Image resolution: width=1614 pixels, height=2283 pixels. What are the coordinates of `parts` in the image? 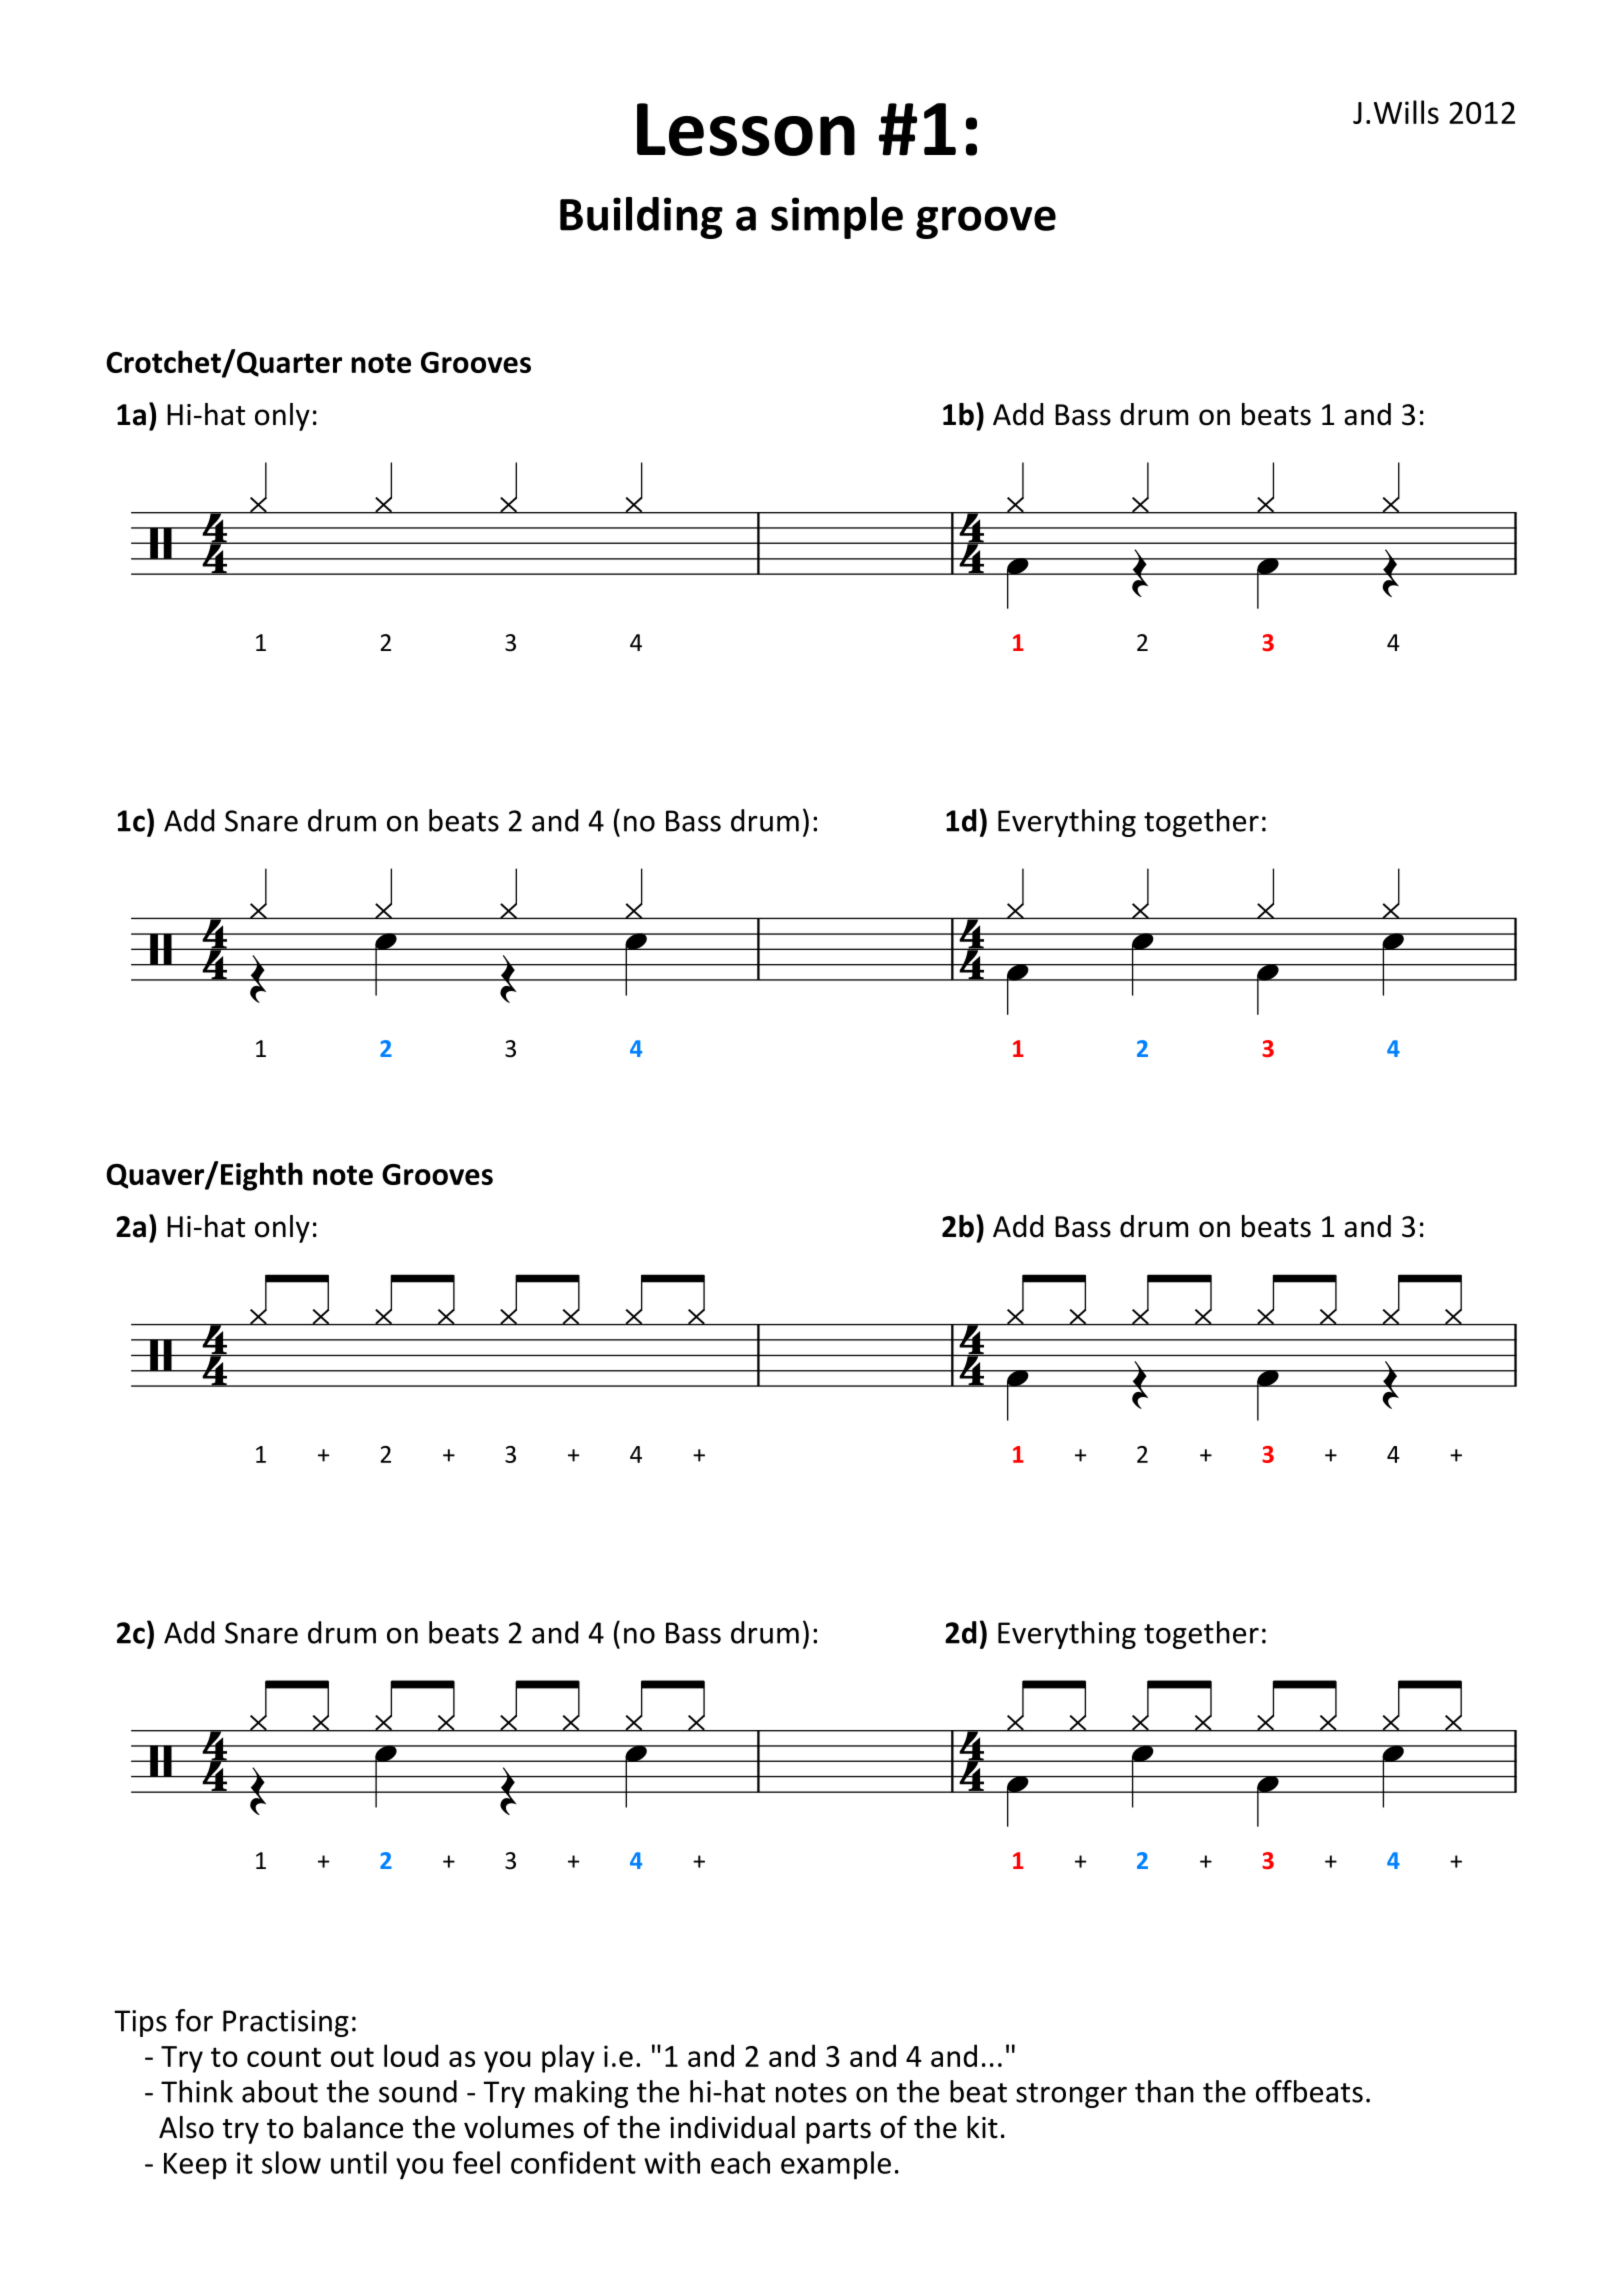 It's located at (838, 2131).
